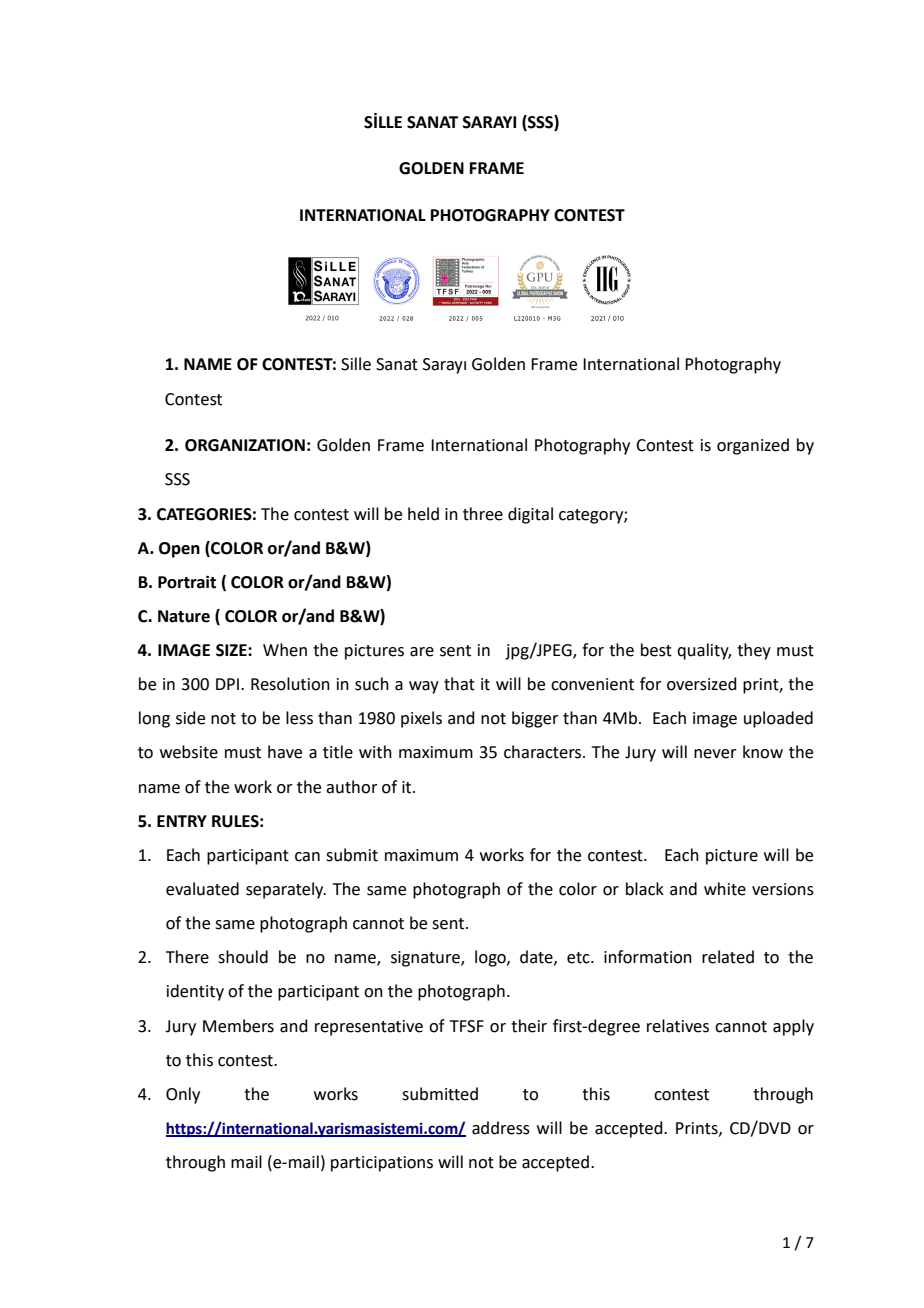 This screenshot has height=1308, width=924. What do you see at coordinates (529, 1026) in the screenshot?
I see `their` at bounding box center [529, 1026].
